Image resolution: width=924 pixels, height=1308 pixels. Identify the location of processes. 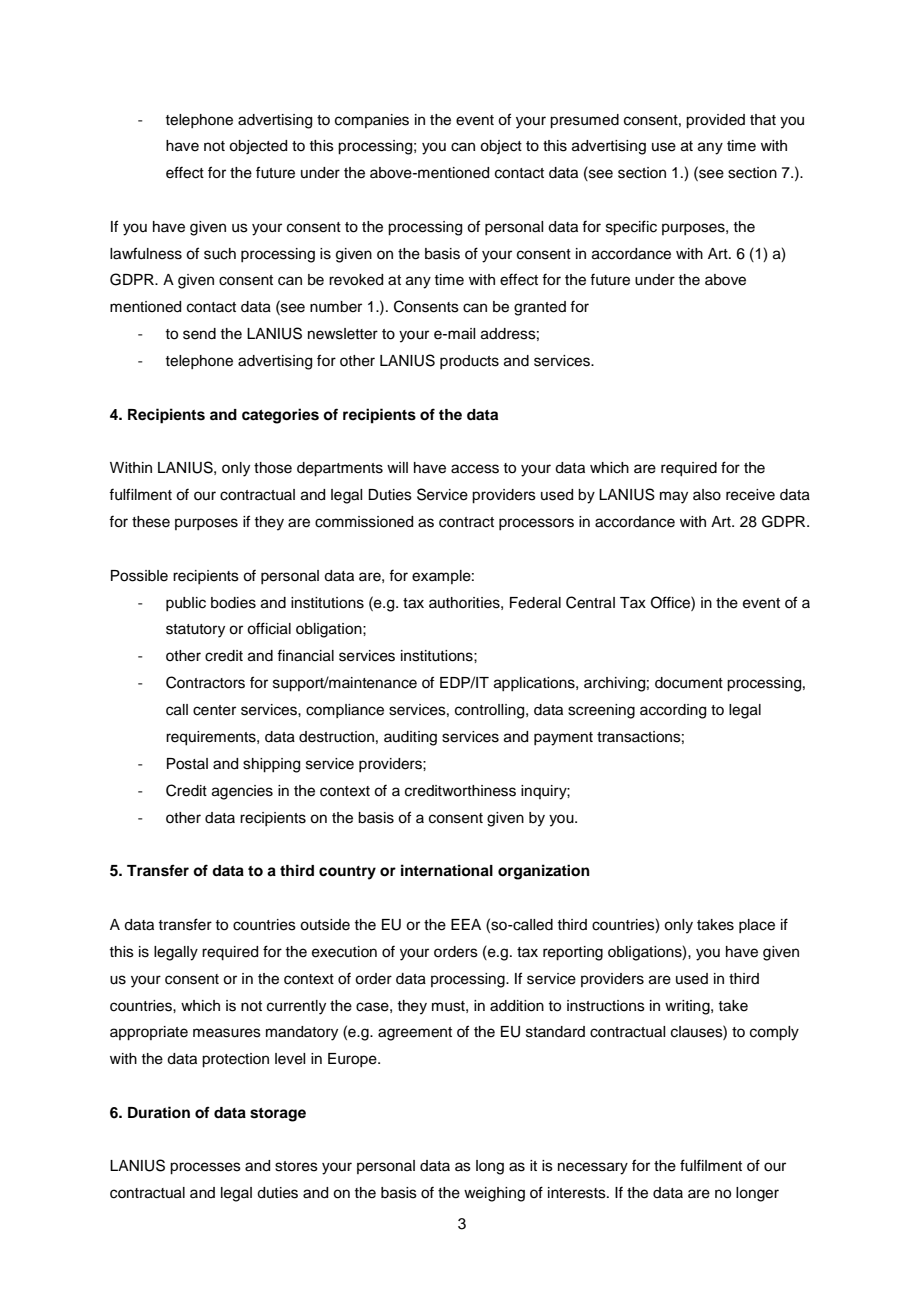
(205, 1168).
